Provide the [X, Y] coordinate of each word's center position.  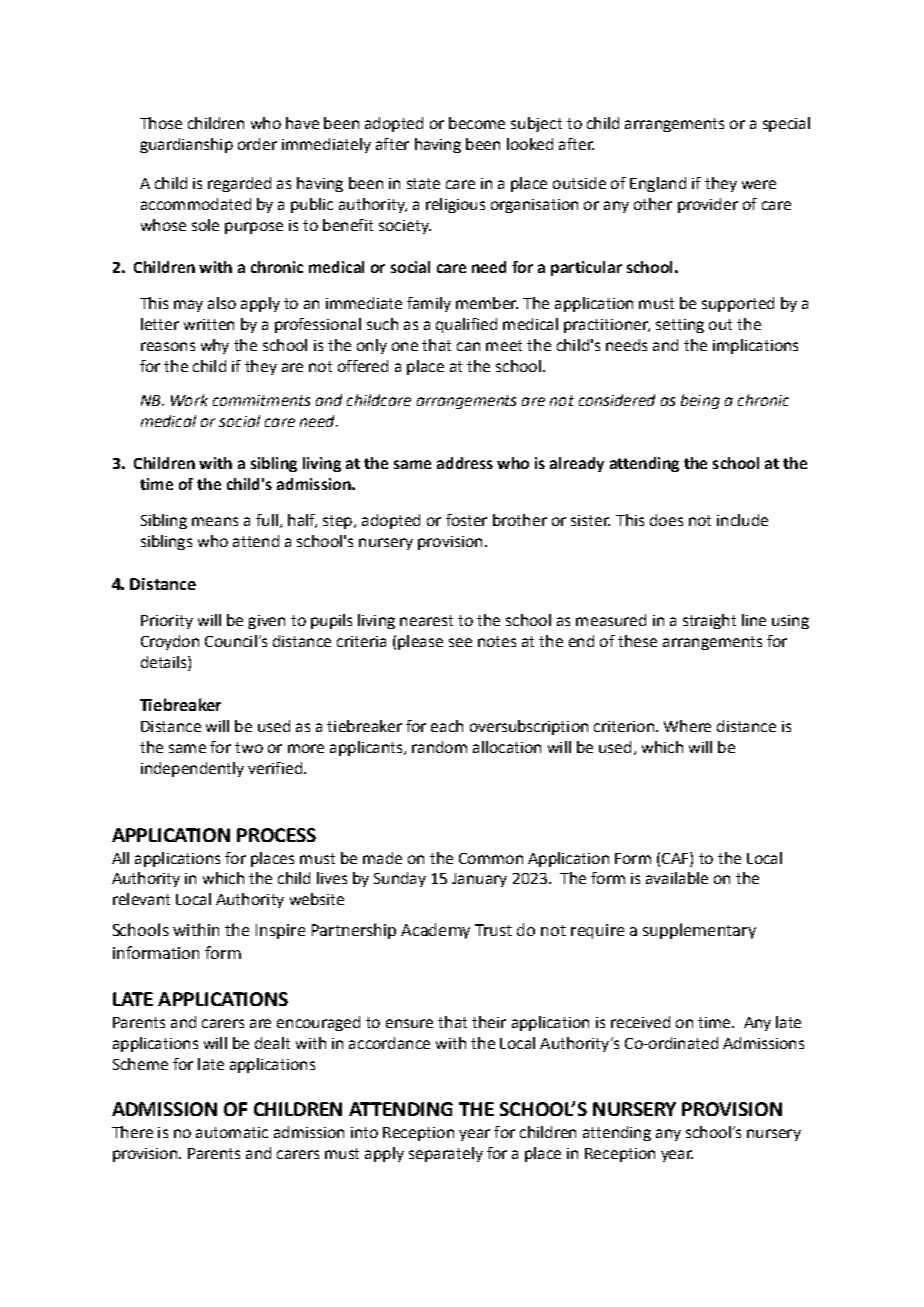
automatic [232, 1132]
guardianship [186, 145]
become [477, 123]
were [759, 184]
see [460, 642]
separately [446, 1154]
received [640, 1022]
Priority [167, 622]
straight [709, 621]
